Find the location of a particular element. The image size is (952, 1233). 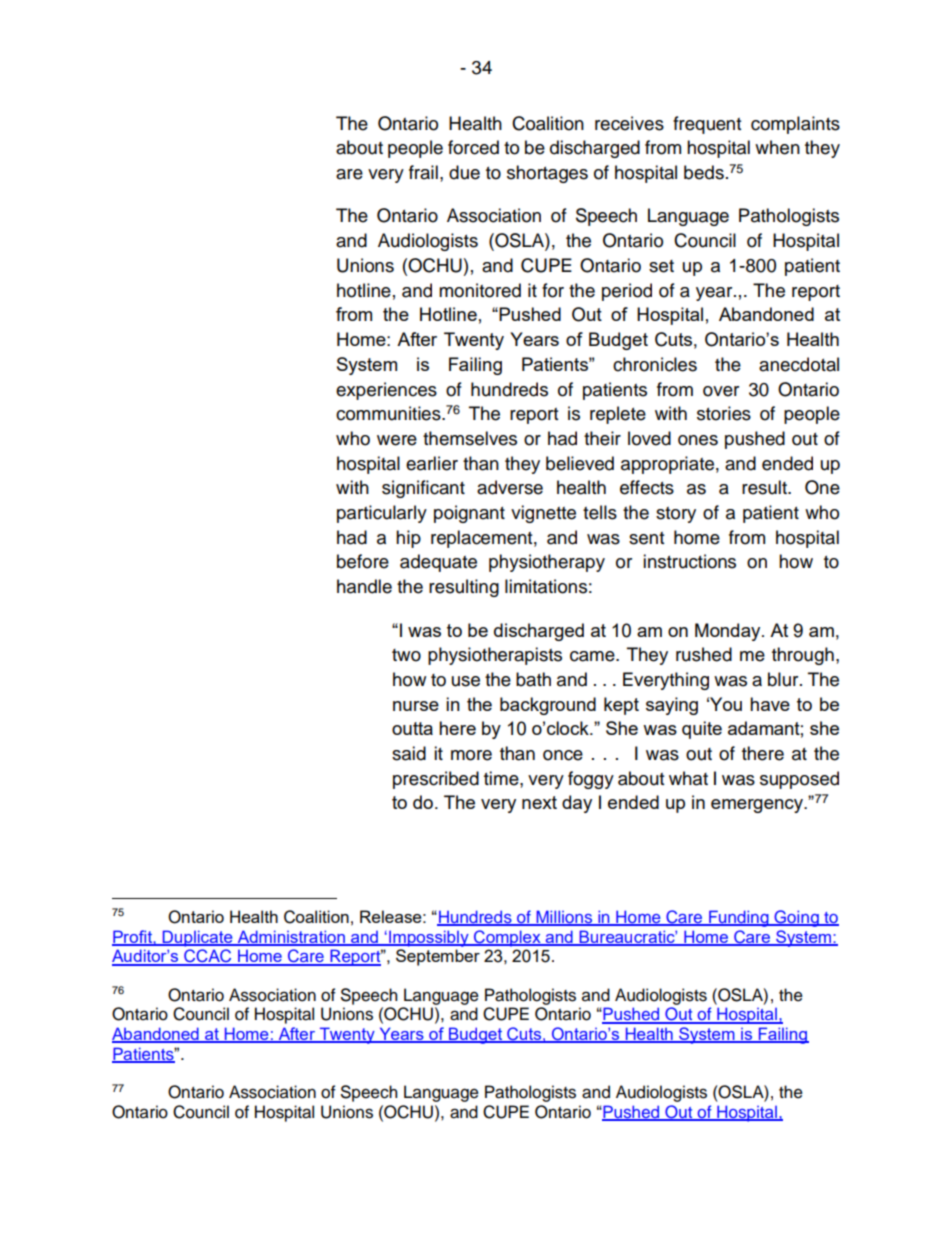

Impossibly is located at coordinates (429, 938).
